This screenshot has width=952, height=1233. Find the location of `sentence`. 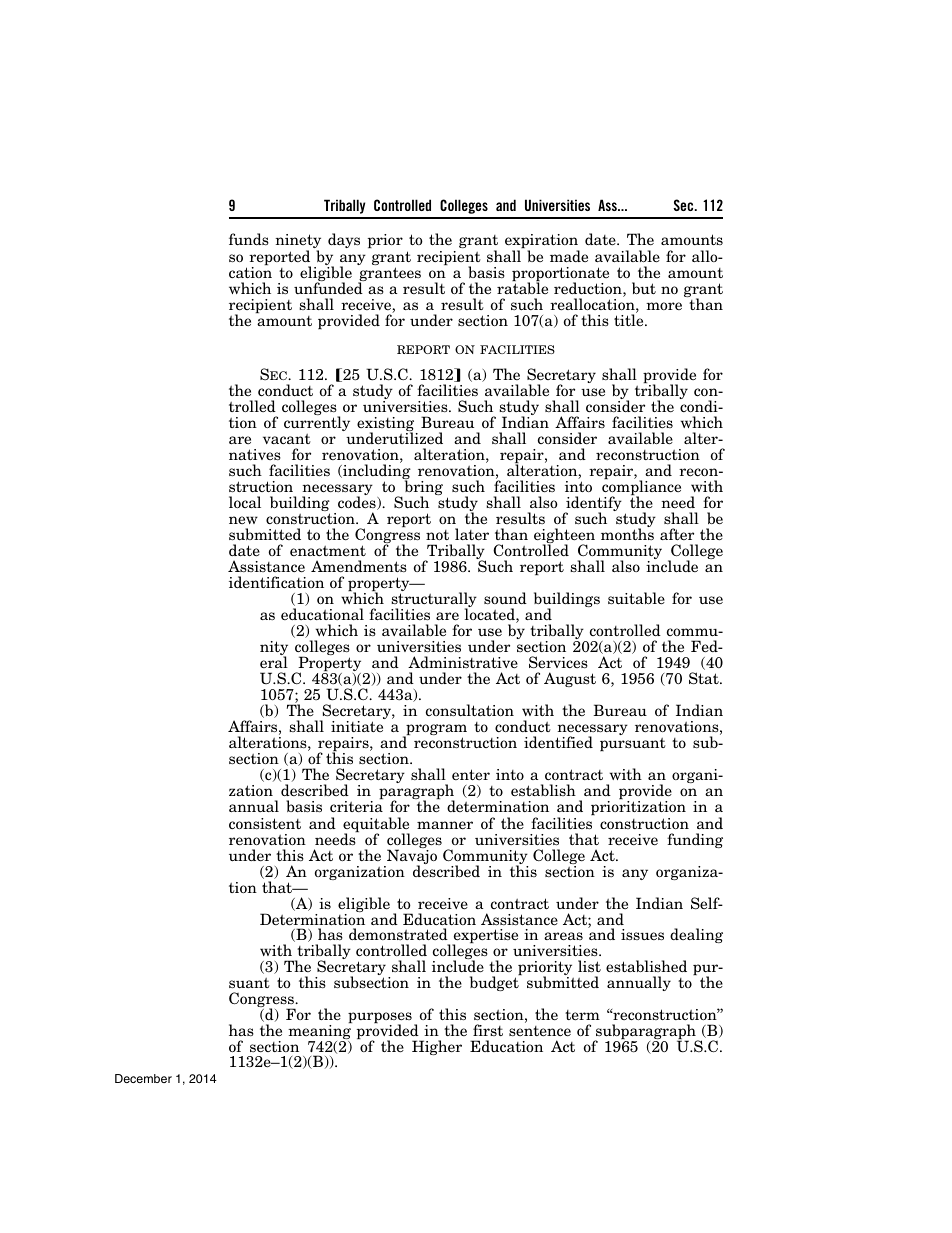

sentence is located at coordinates (540, 1031).
